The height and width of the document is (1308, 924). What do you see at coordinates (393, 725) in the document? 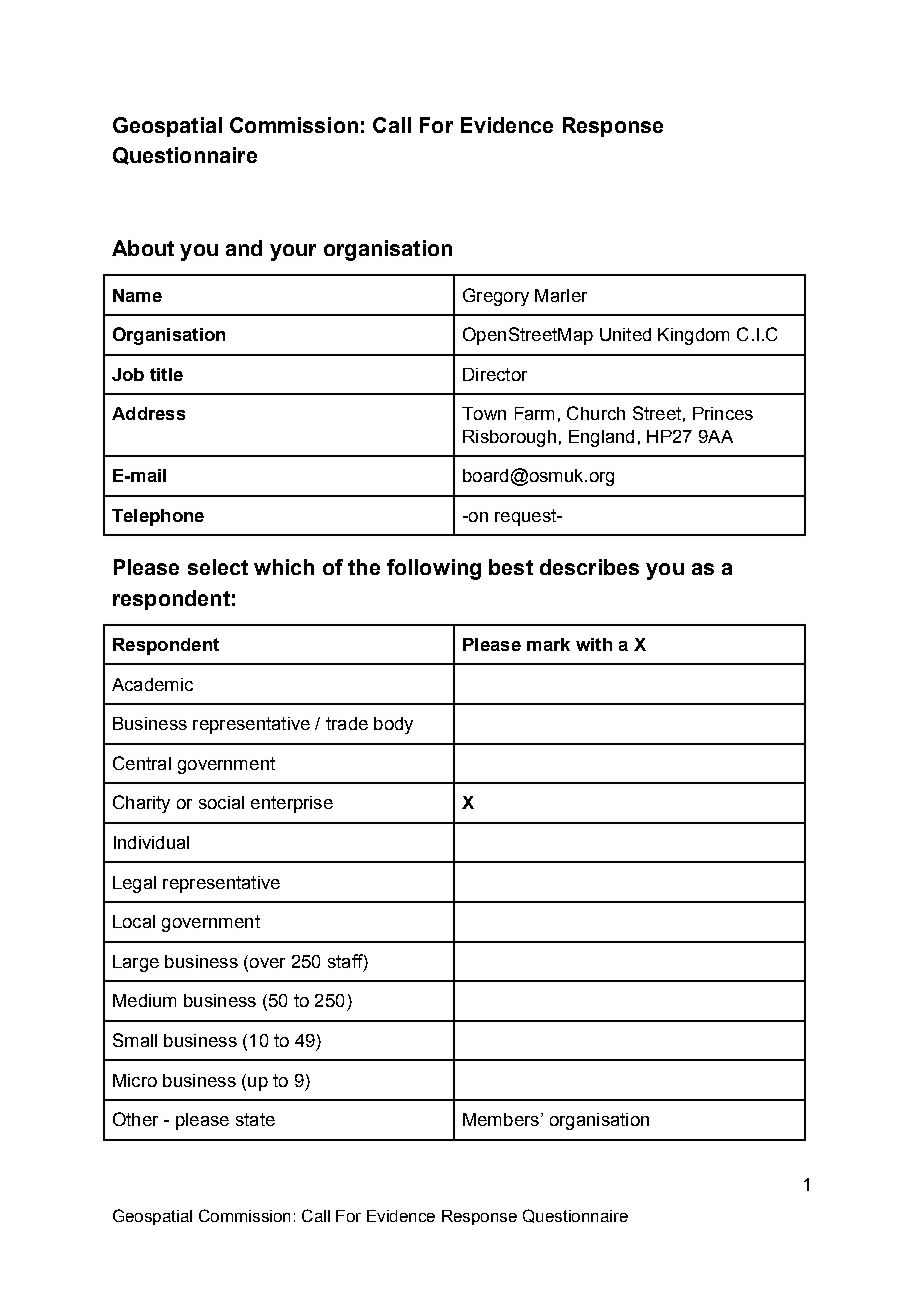
I see `body` at bounding box center [393, 725].
